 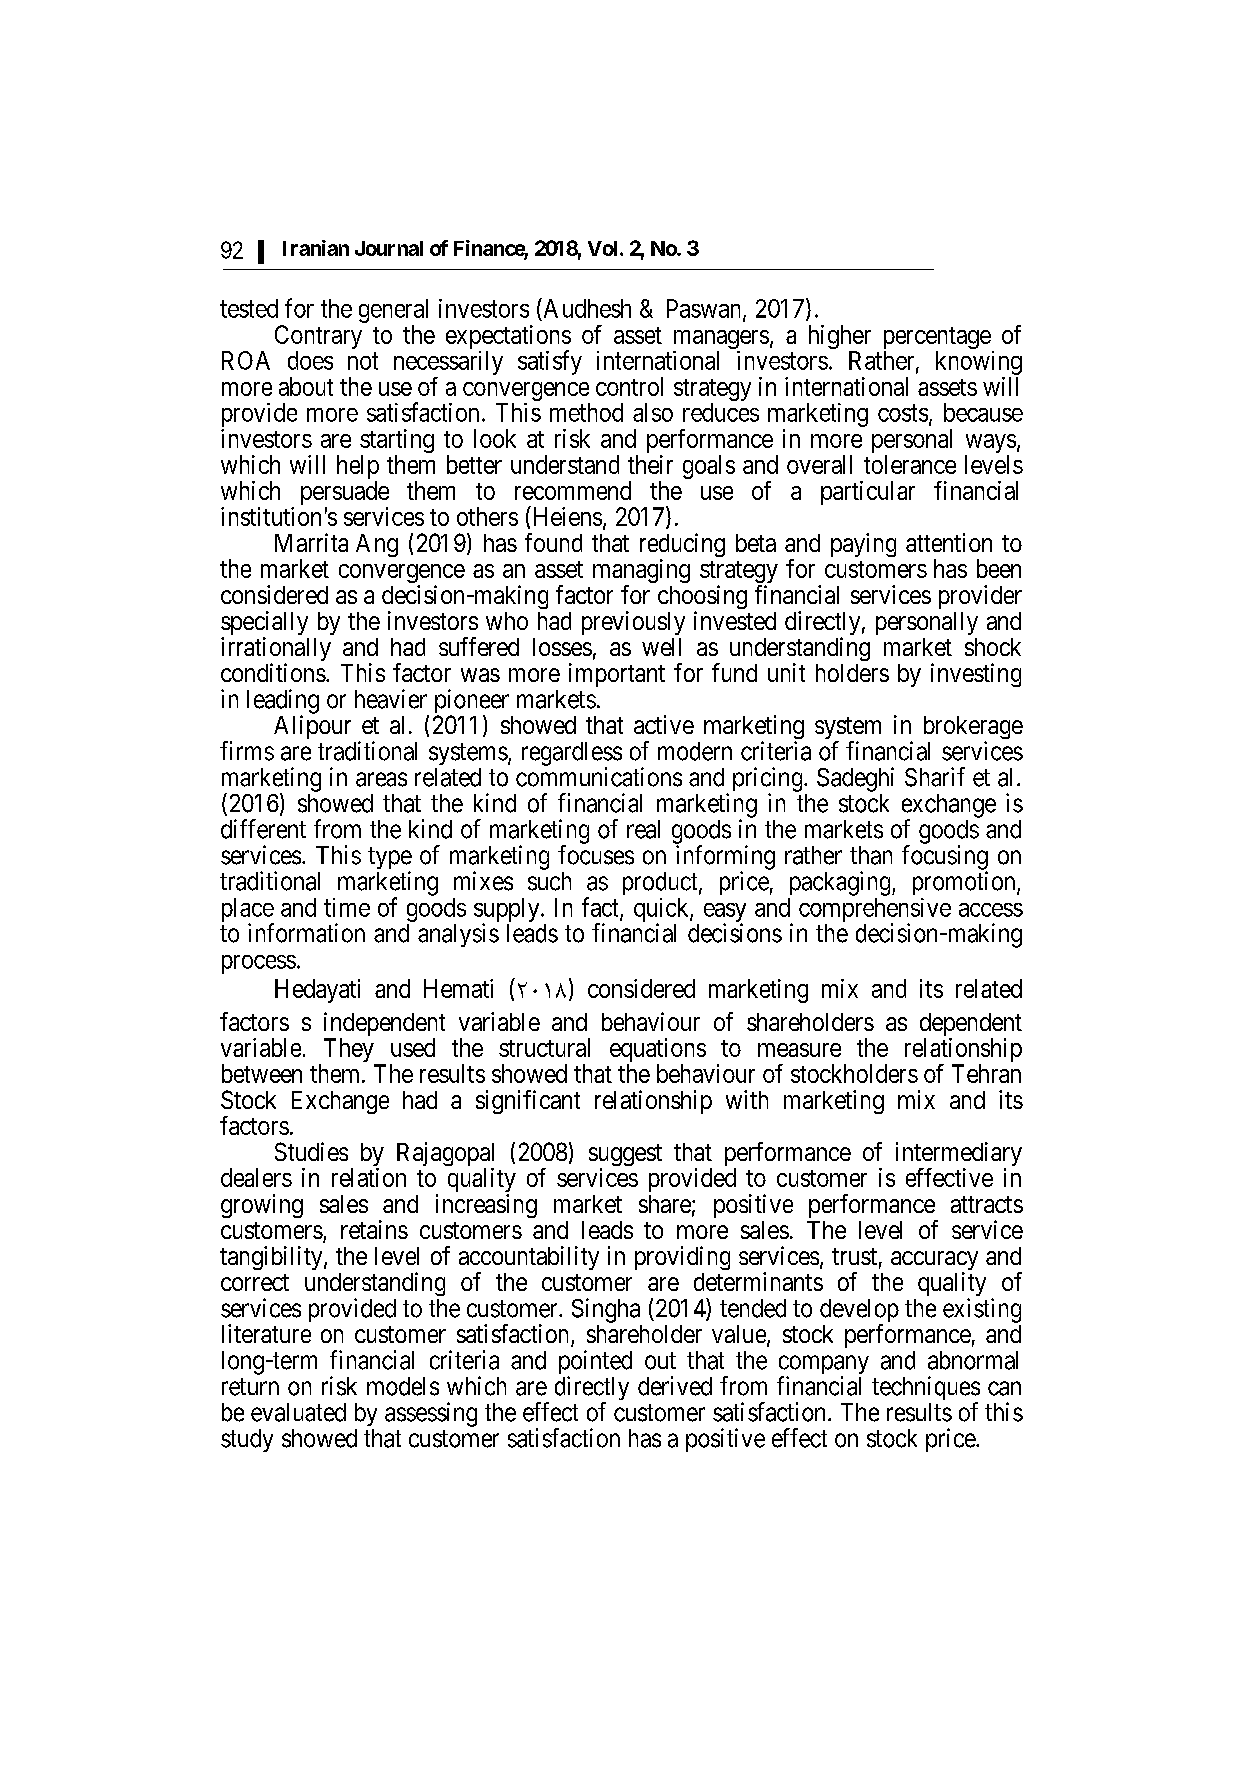 I want to click on type, so click(x=390, y=859).
